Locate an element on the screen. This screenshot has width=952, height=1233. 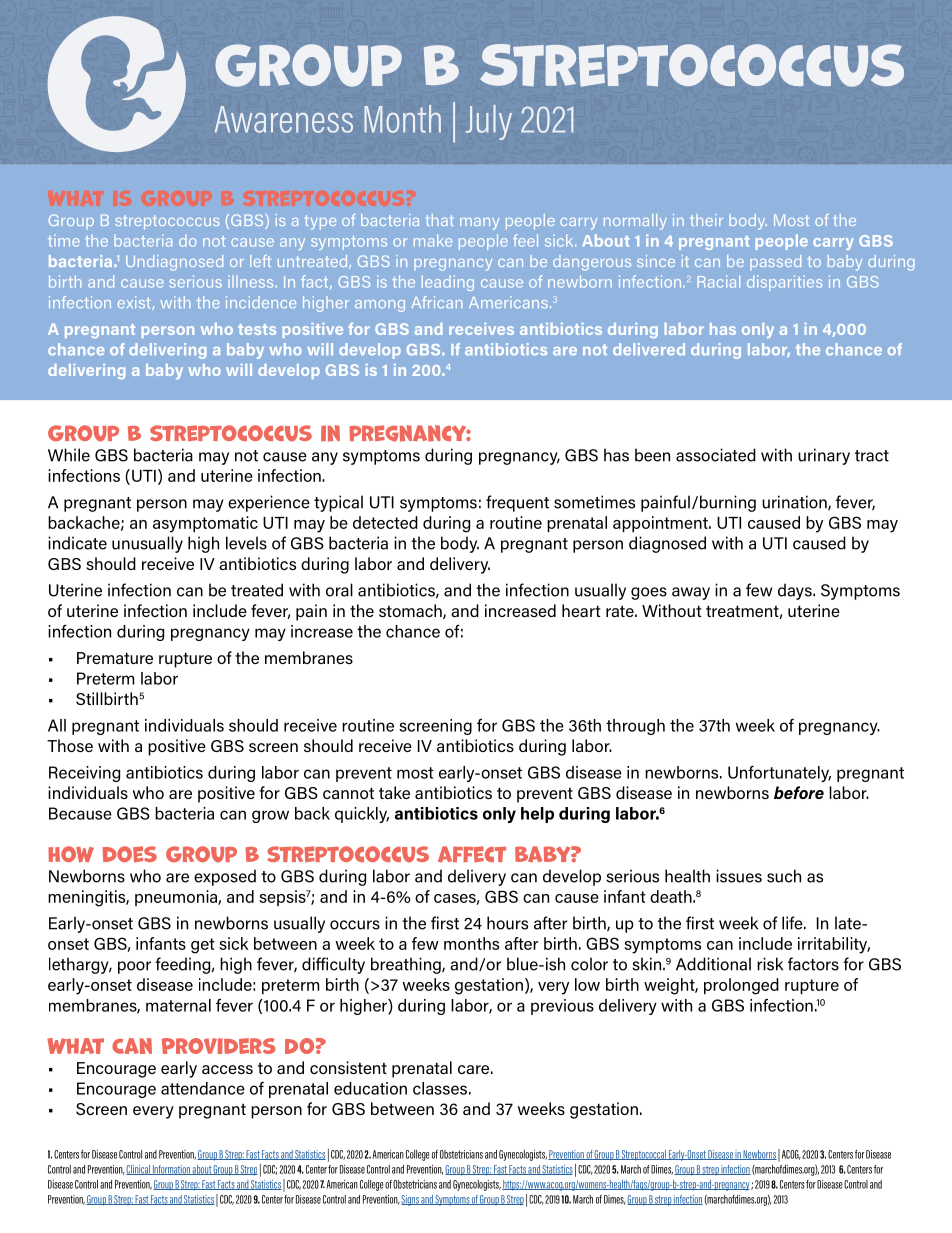
get is located at coordinates (203, 946).
